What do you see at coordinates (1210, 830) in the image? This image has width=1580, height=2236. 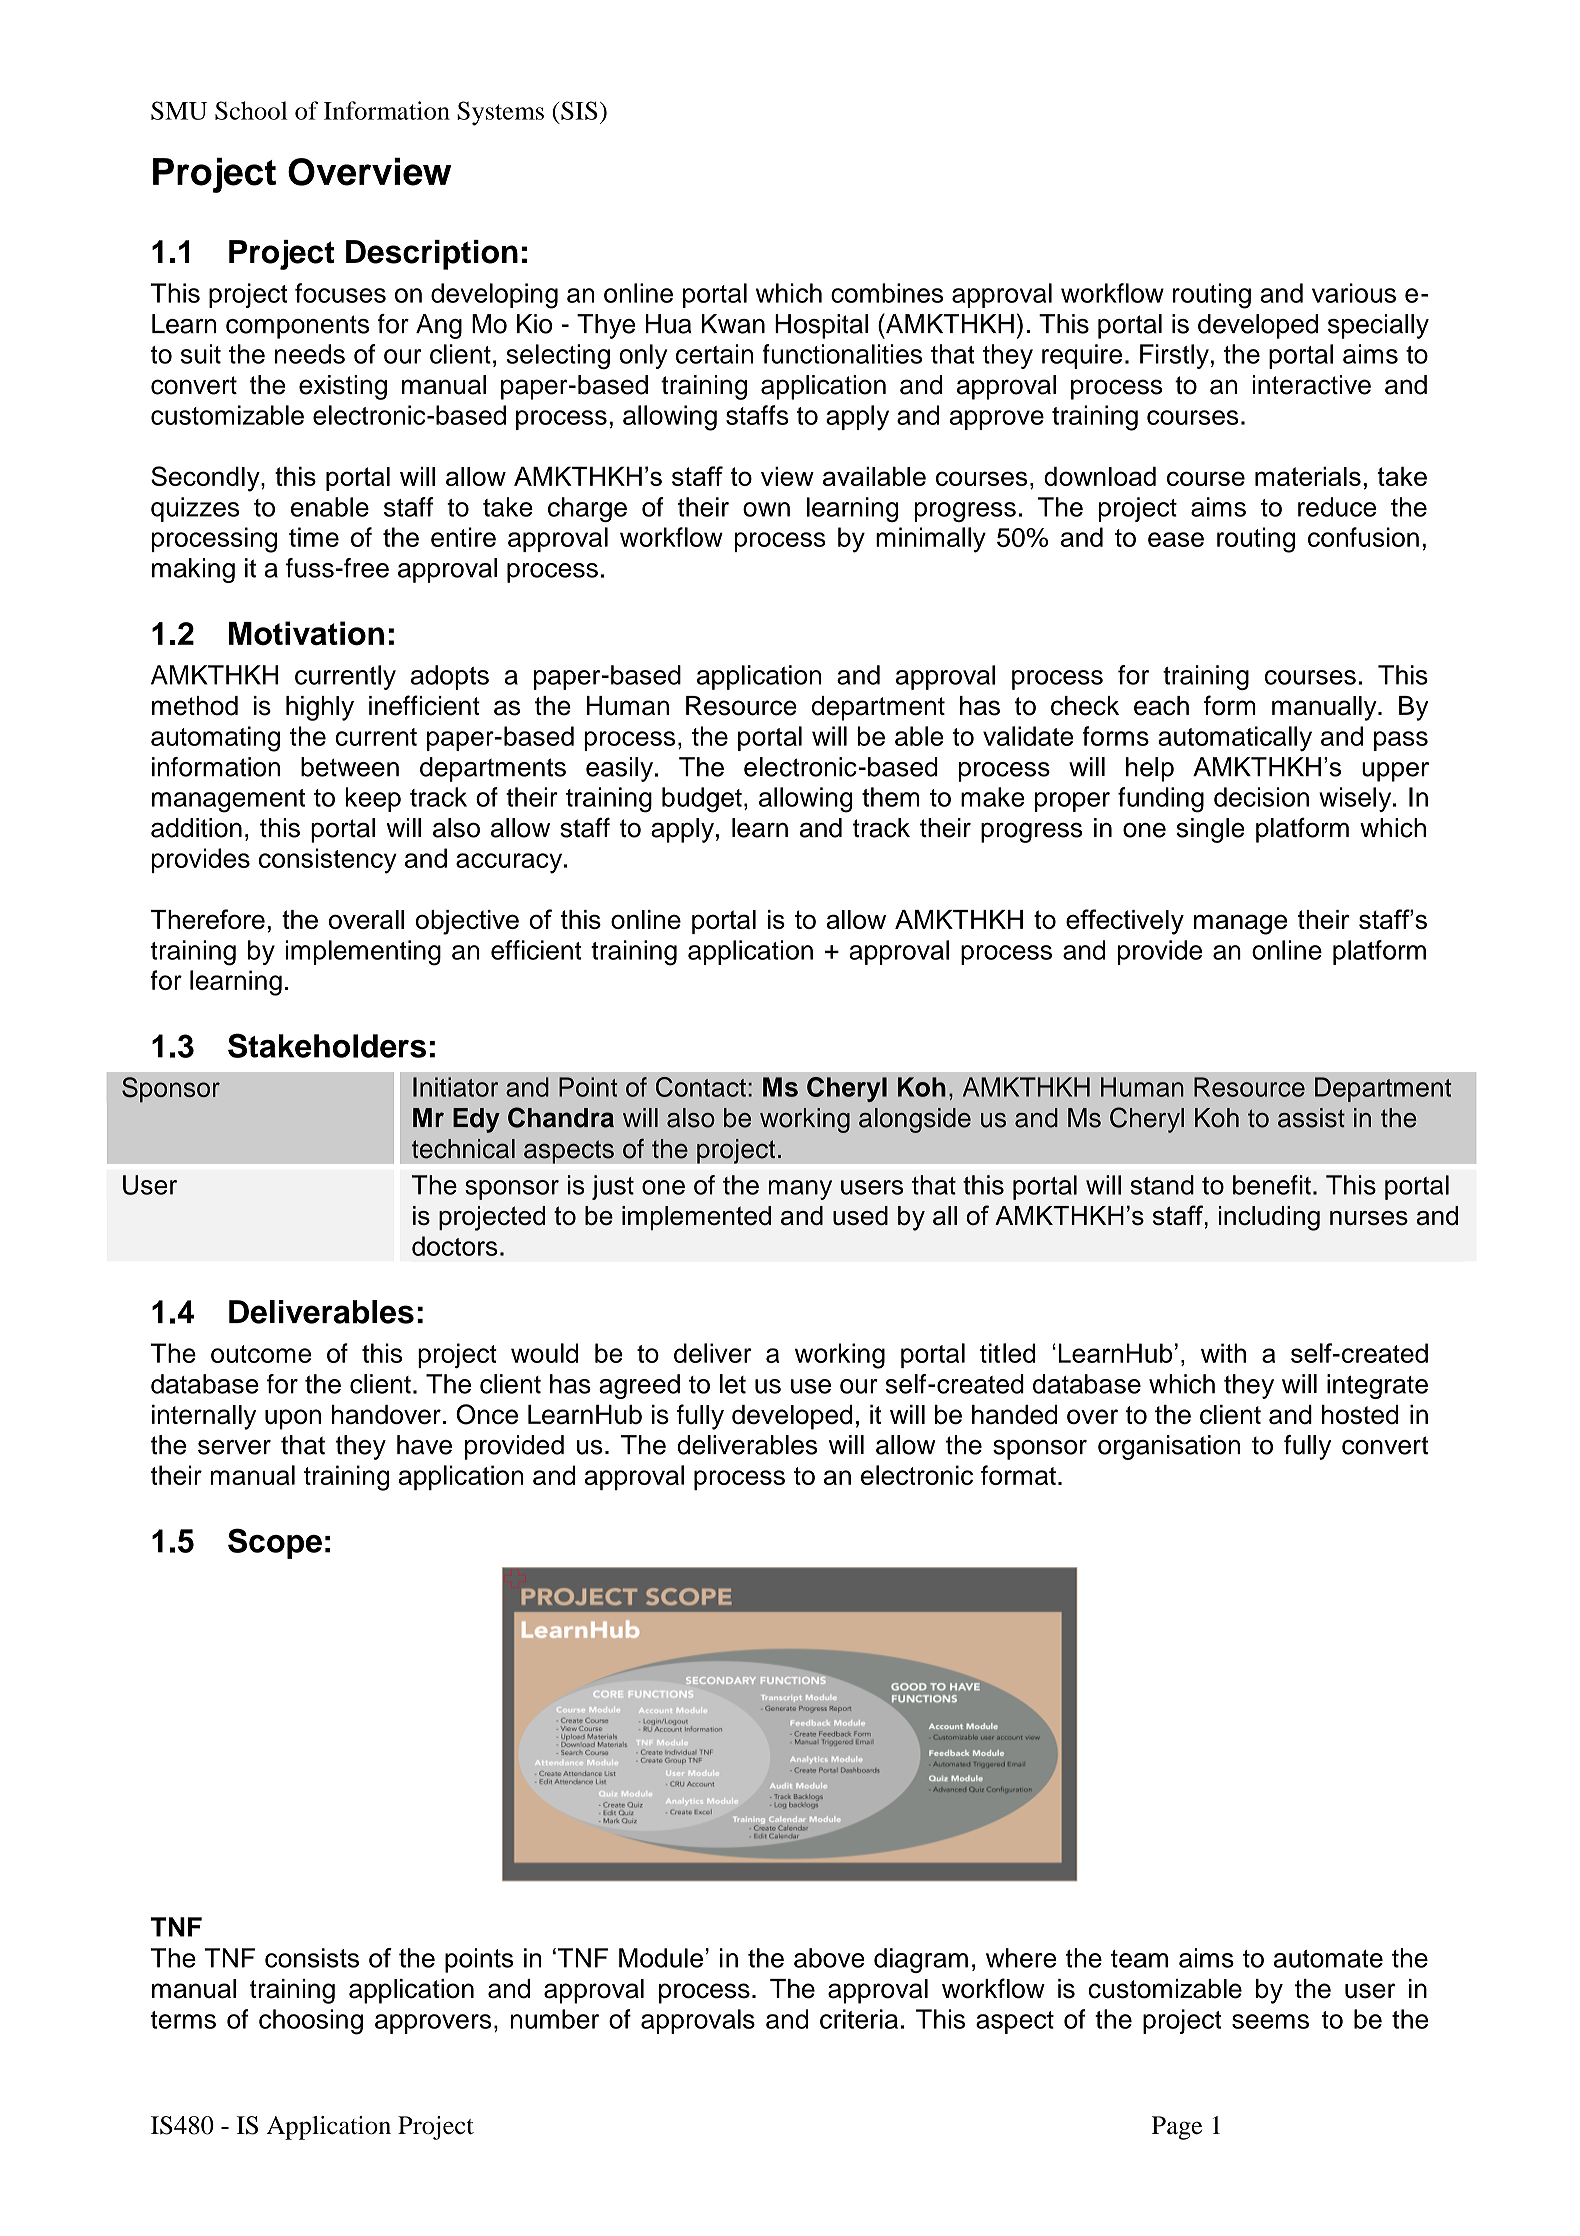 I see `single` at bounding box center [1210, 830].
